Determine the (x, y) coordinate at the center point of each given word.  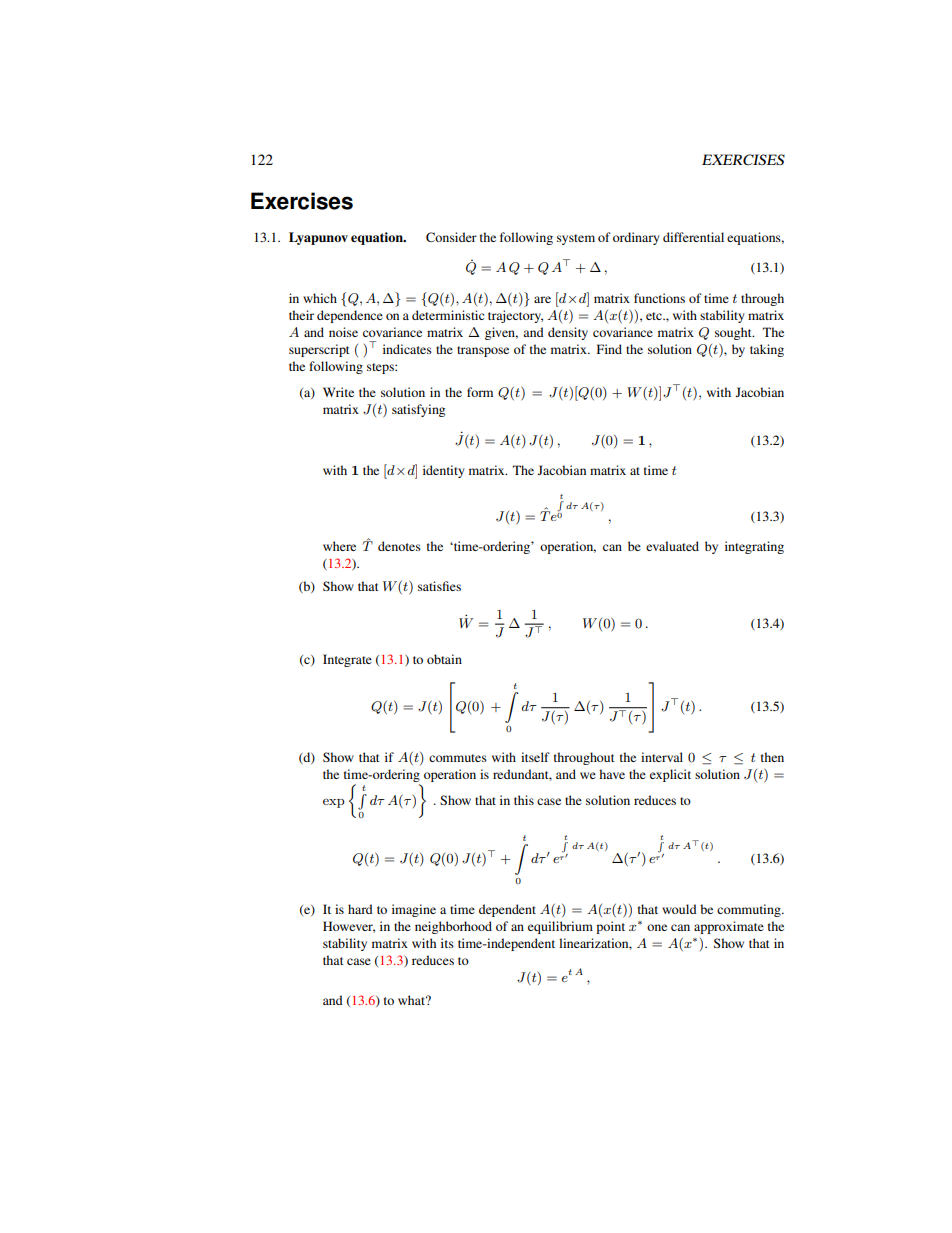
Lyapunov (318, 238)
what (413, 1000)
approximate (729, 927)
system (576, 239)
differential (693, 237)
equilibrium (560, 927)
